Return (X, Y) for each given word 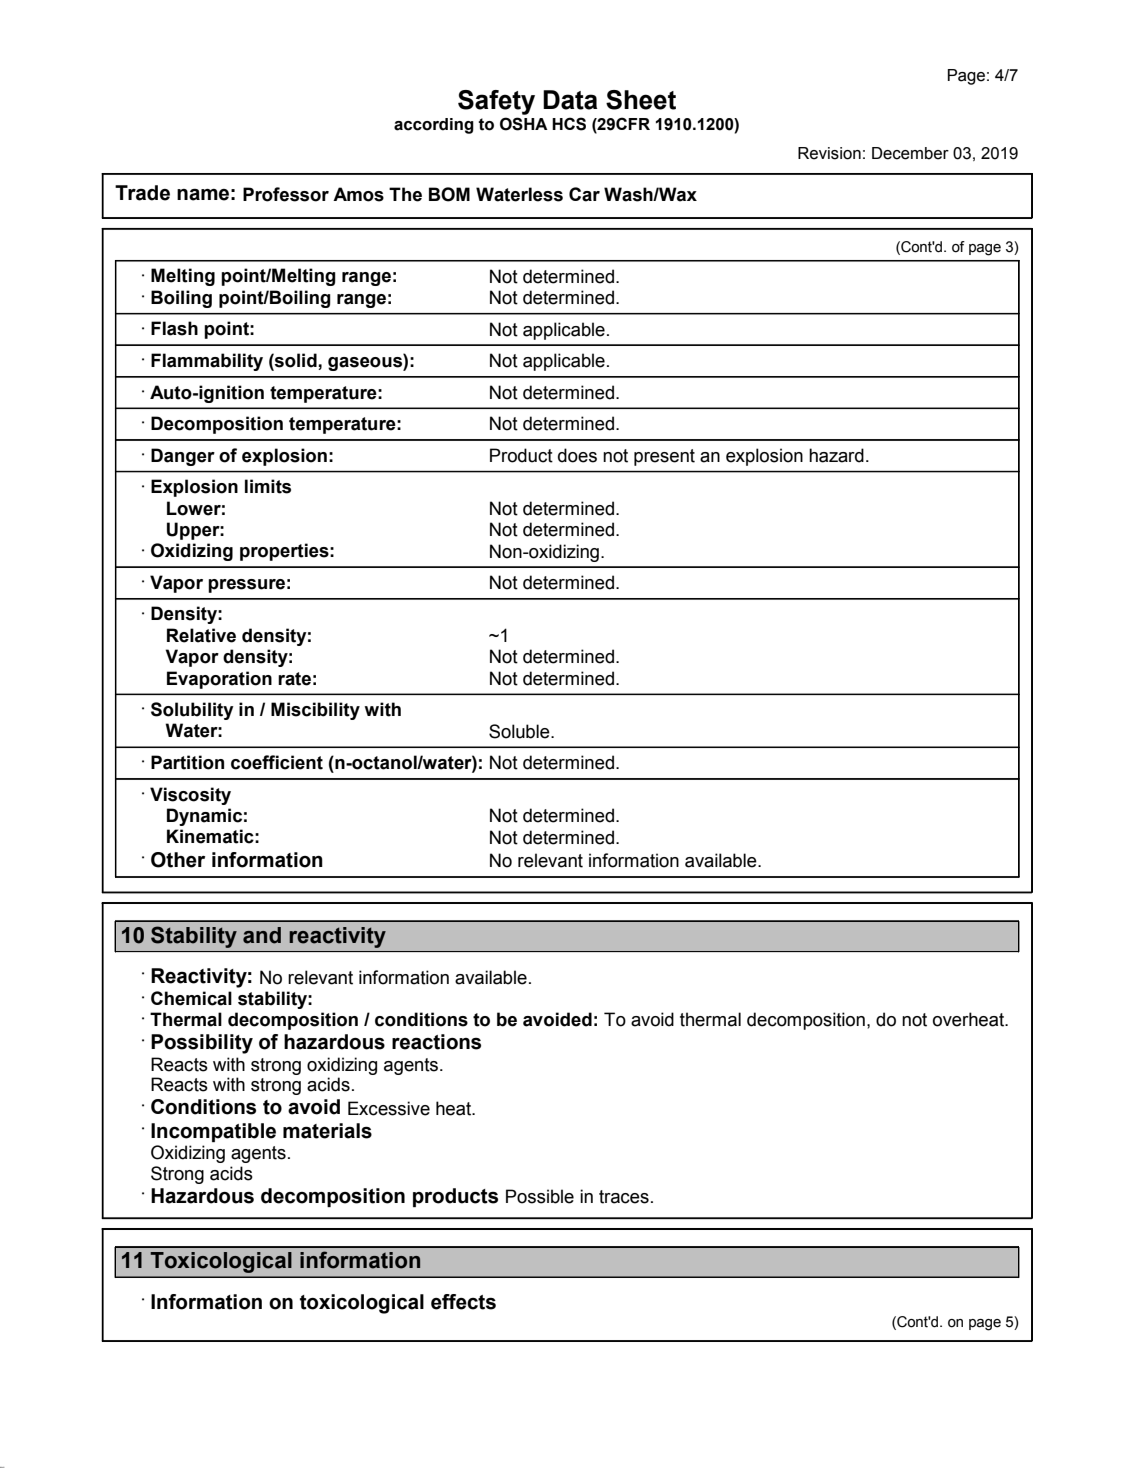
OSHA (524, 124)
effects (463, 1302)
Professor (286, 194)
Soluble (520, 731)
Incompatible (213, 1132)
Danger (183, 457)
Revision (829, 153)
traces (624, 1197)
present (664, 457)
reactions (436, 1042)
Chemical (191, 998)
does (577, 455)
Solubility (192, 711)
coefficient (277, 762)
